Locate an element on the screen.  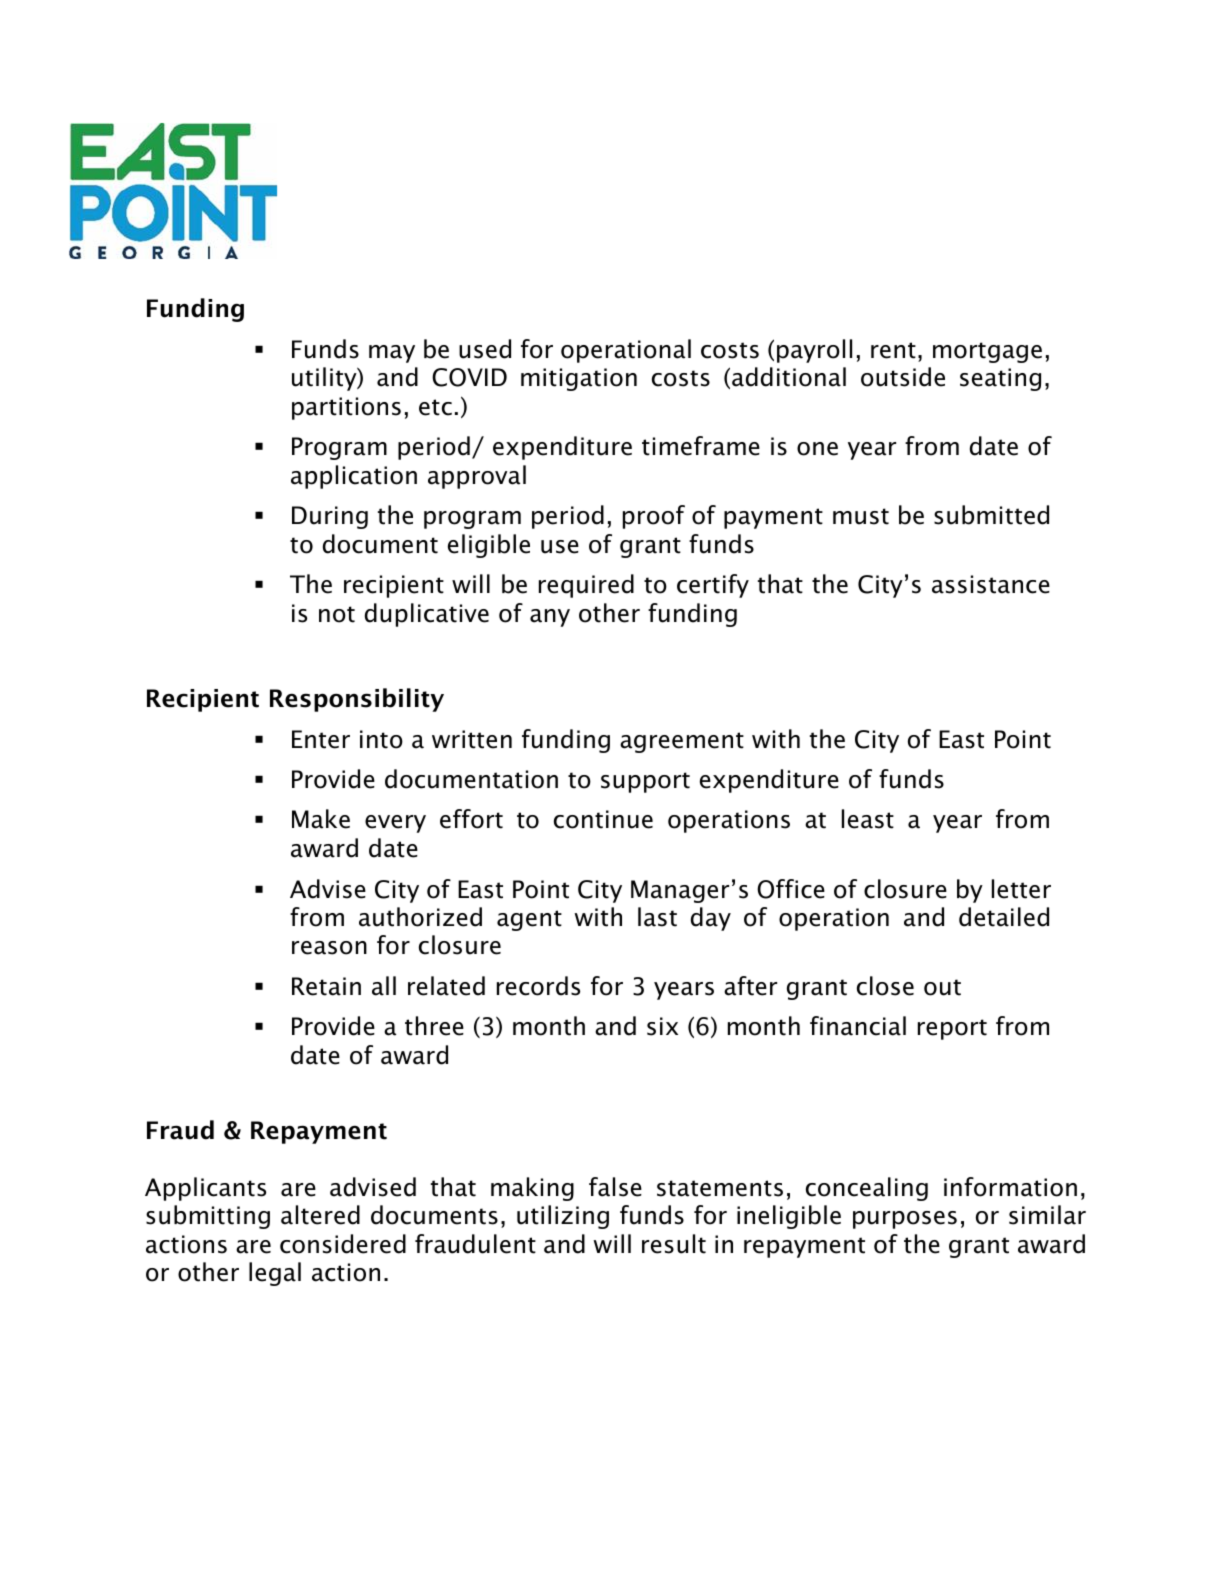
reason is located at coordinates (329, 948).
